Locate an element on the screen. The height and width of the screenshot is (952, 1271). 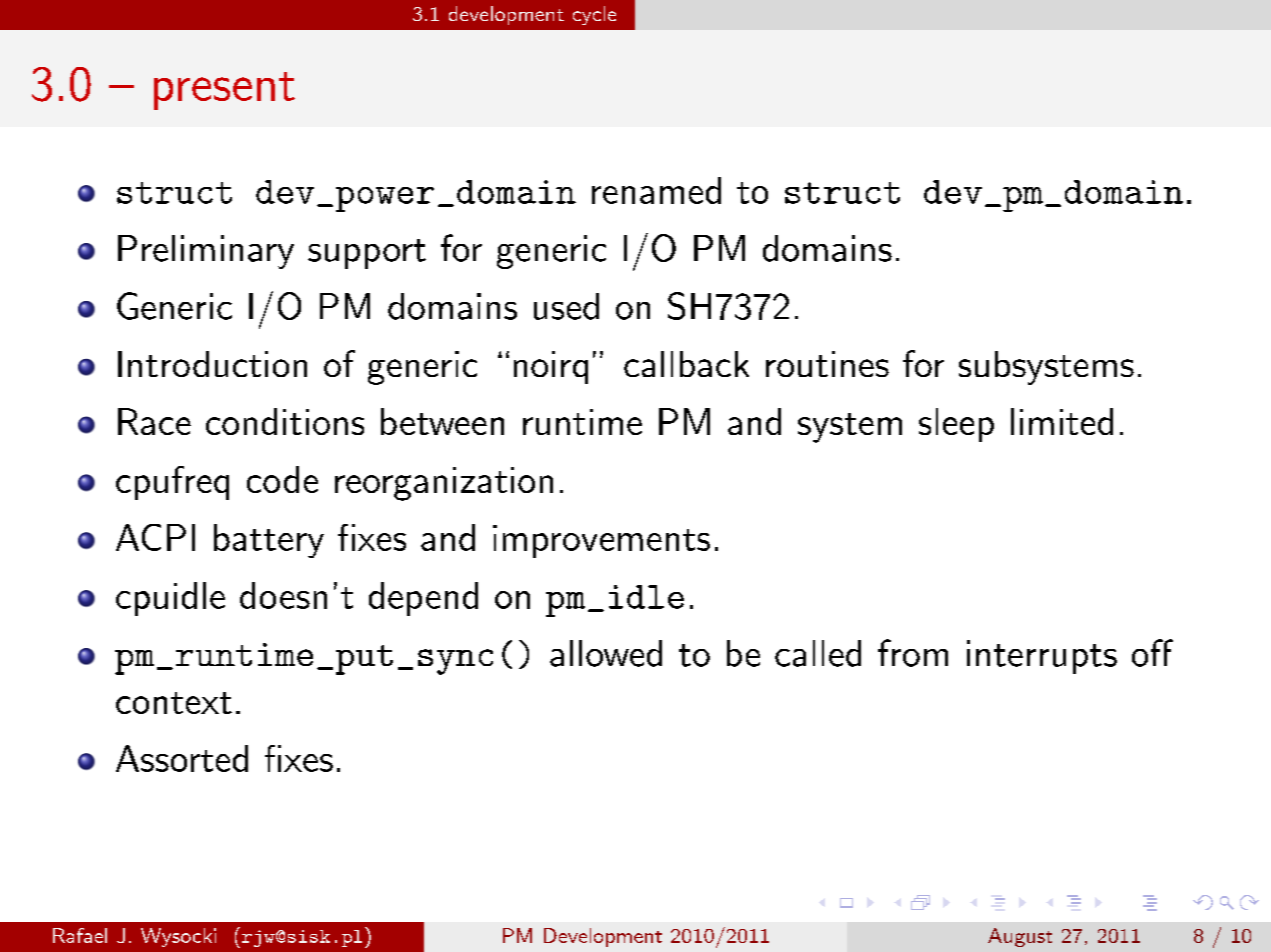
code is located at coordinates (282, 479).
